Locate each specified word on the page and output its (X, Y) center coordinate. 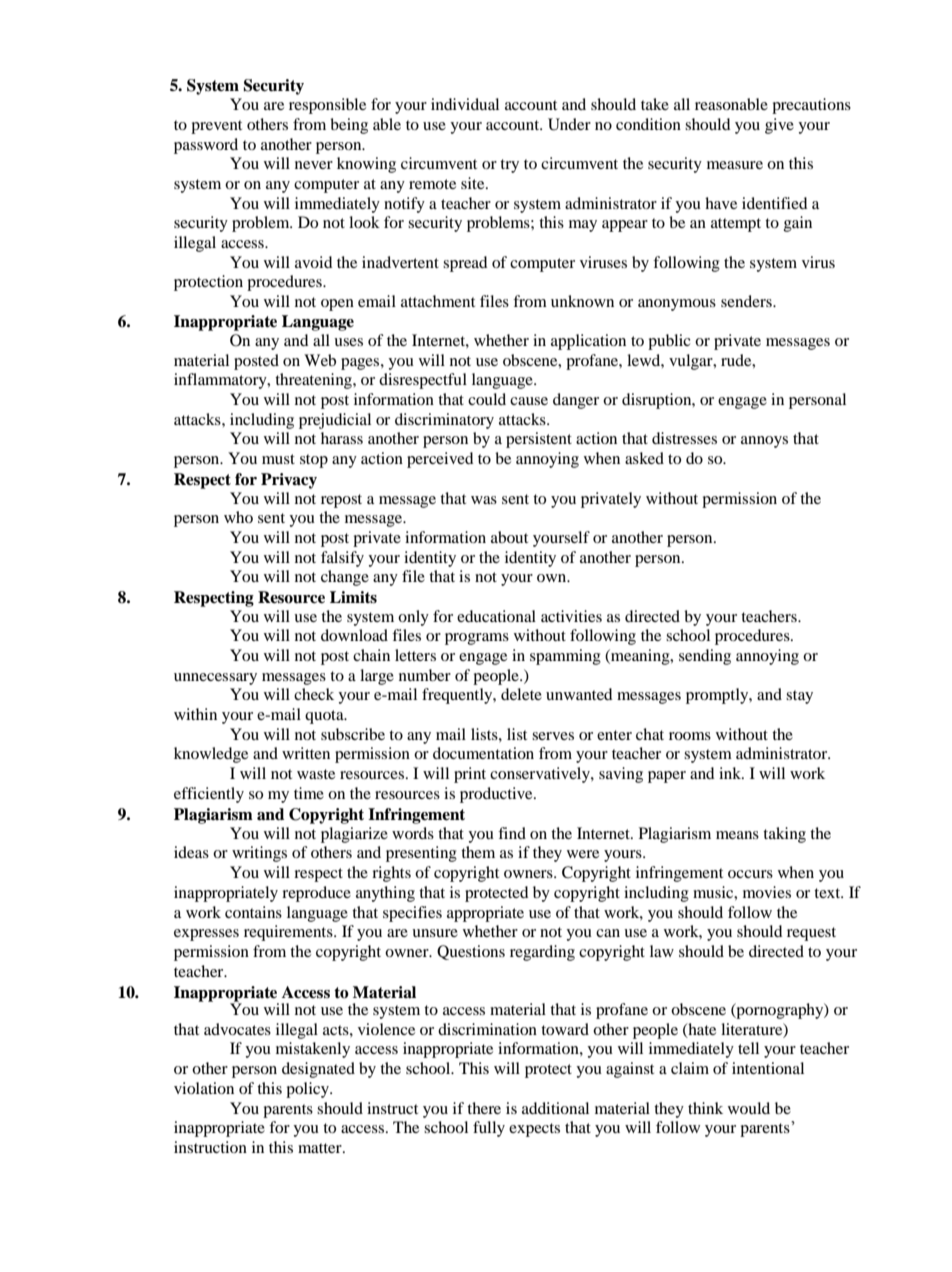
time (309, 793)
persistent (539, 440)
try (509, 166)
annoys (764, 442)
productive (497, 795)
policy (308, 1090)
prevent (216, 127)
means (737, 835)
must (278, 459)
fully (489, 1129)
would (749, 1108)
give (779, 126)
